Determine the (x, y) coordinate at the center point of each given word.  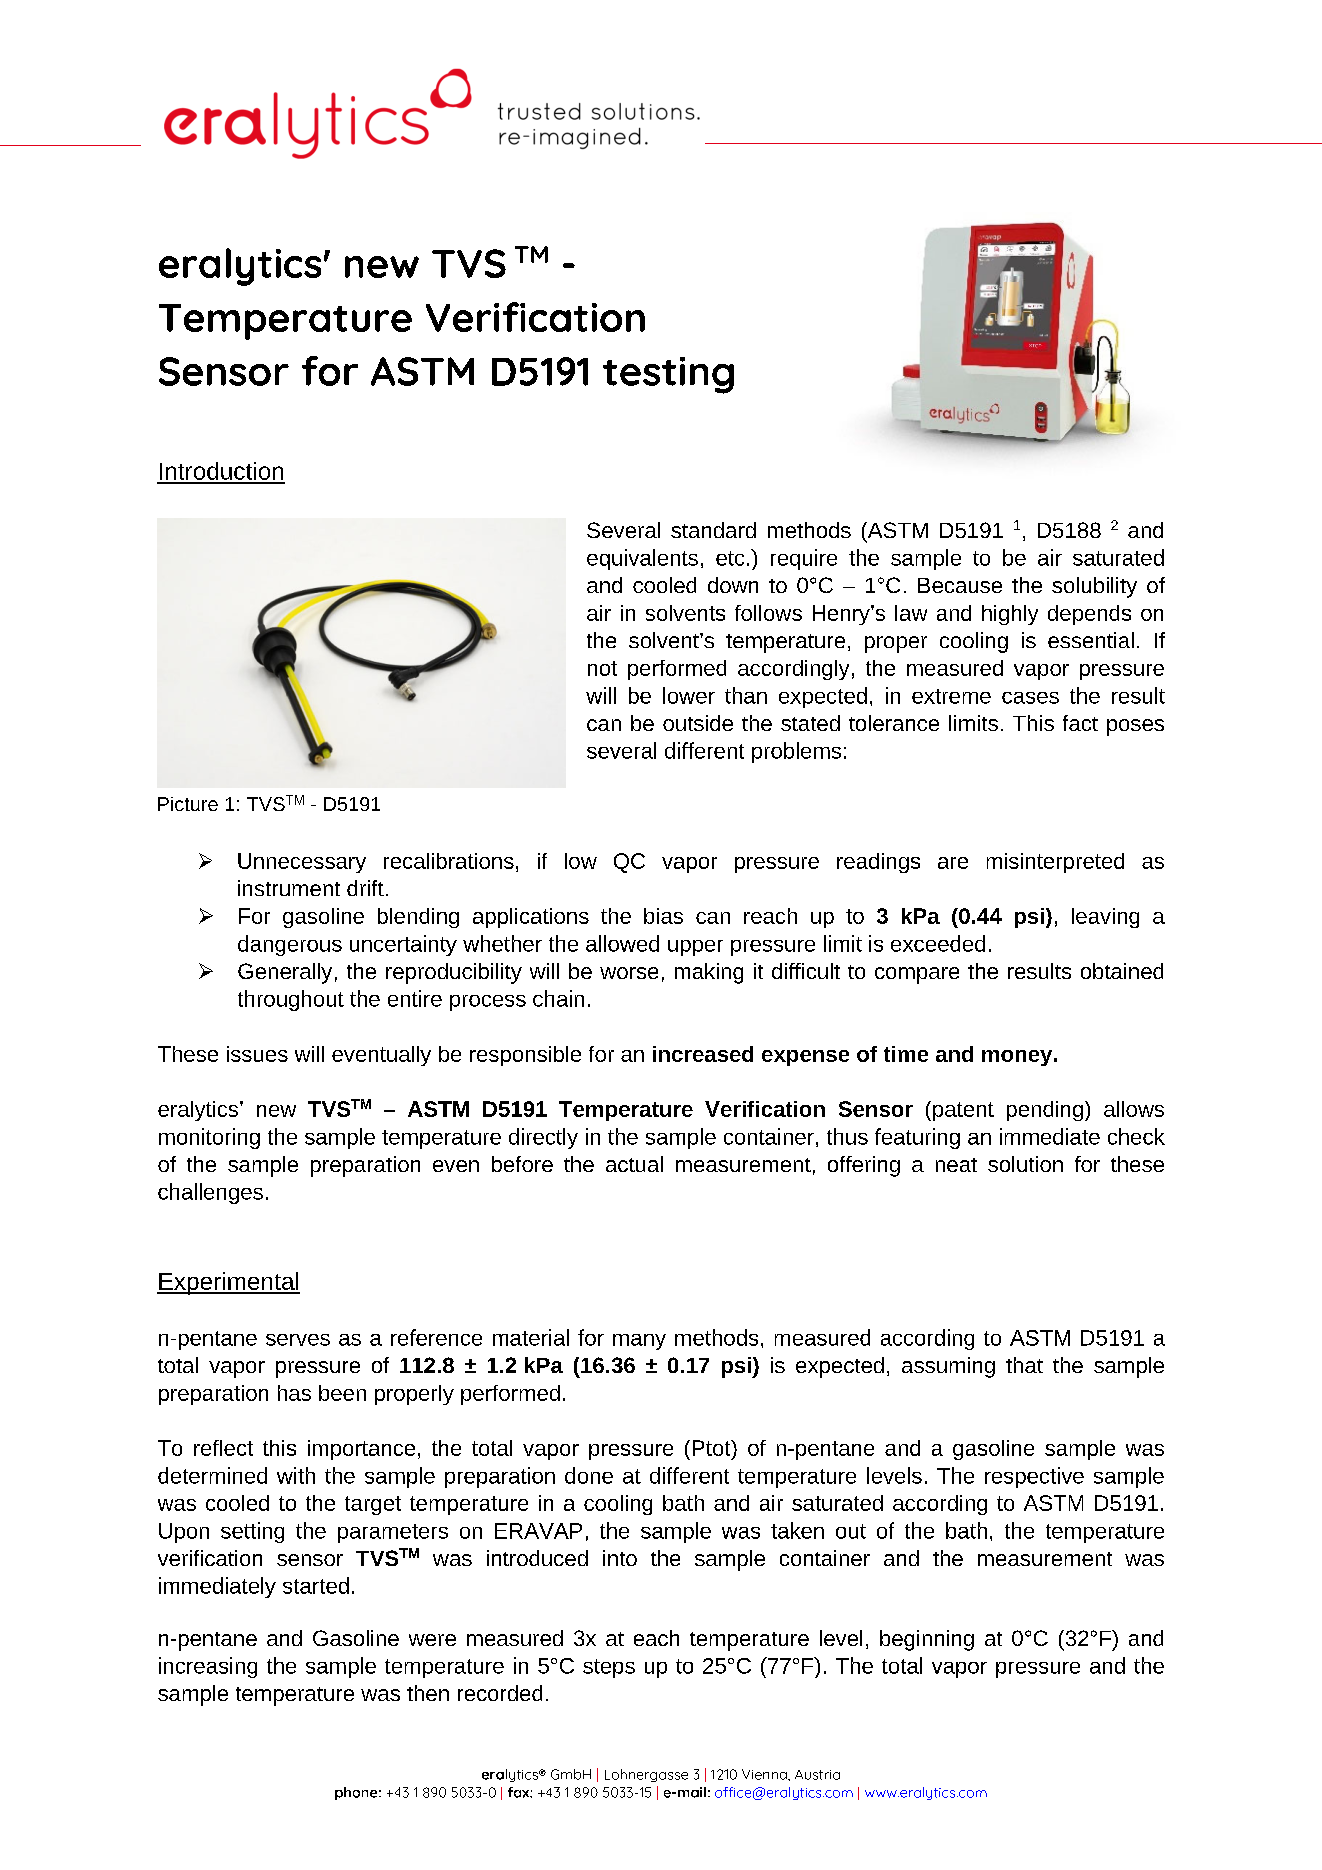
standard (713, 530)
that (1024, 1365)
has (294, 1393)
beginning (927, 1640)
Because (960, 585)
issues (257, 1054)
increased (703, 1054)
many (639, 1342)
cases (1030, 698)
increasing (208, 1667)
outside (698, 723)
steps (609, 1668)
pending (1045, 1111)
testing (668, 375)
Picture (188, 804)
